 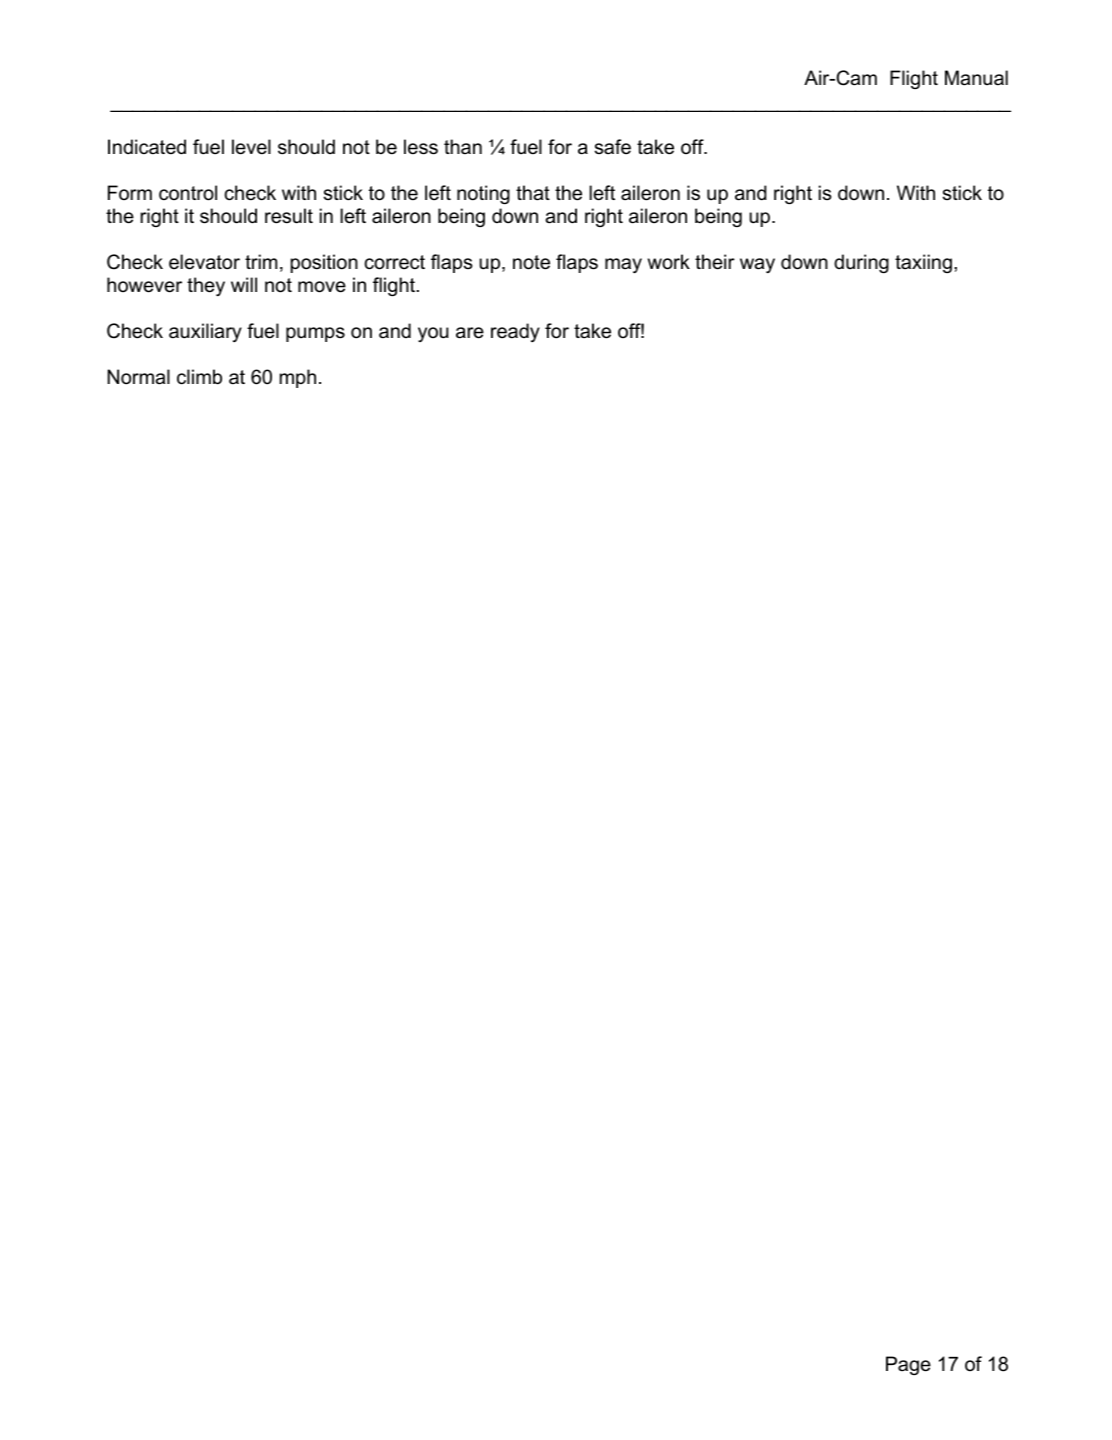 What do you see at coordinates (613, 147) in the document?
I see `safe` at bounding box center [613, 147].
